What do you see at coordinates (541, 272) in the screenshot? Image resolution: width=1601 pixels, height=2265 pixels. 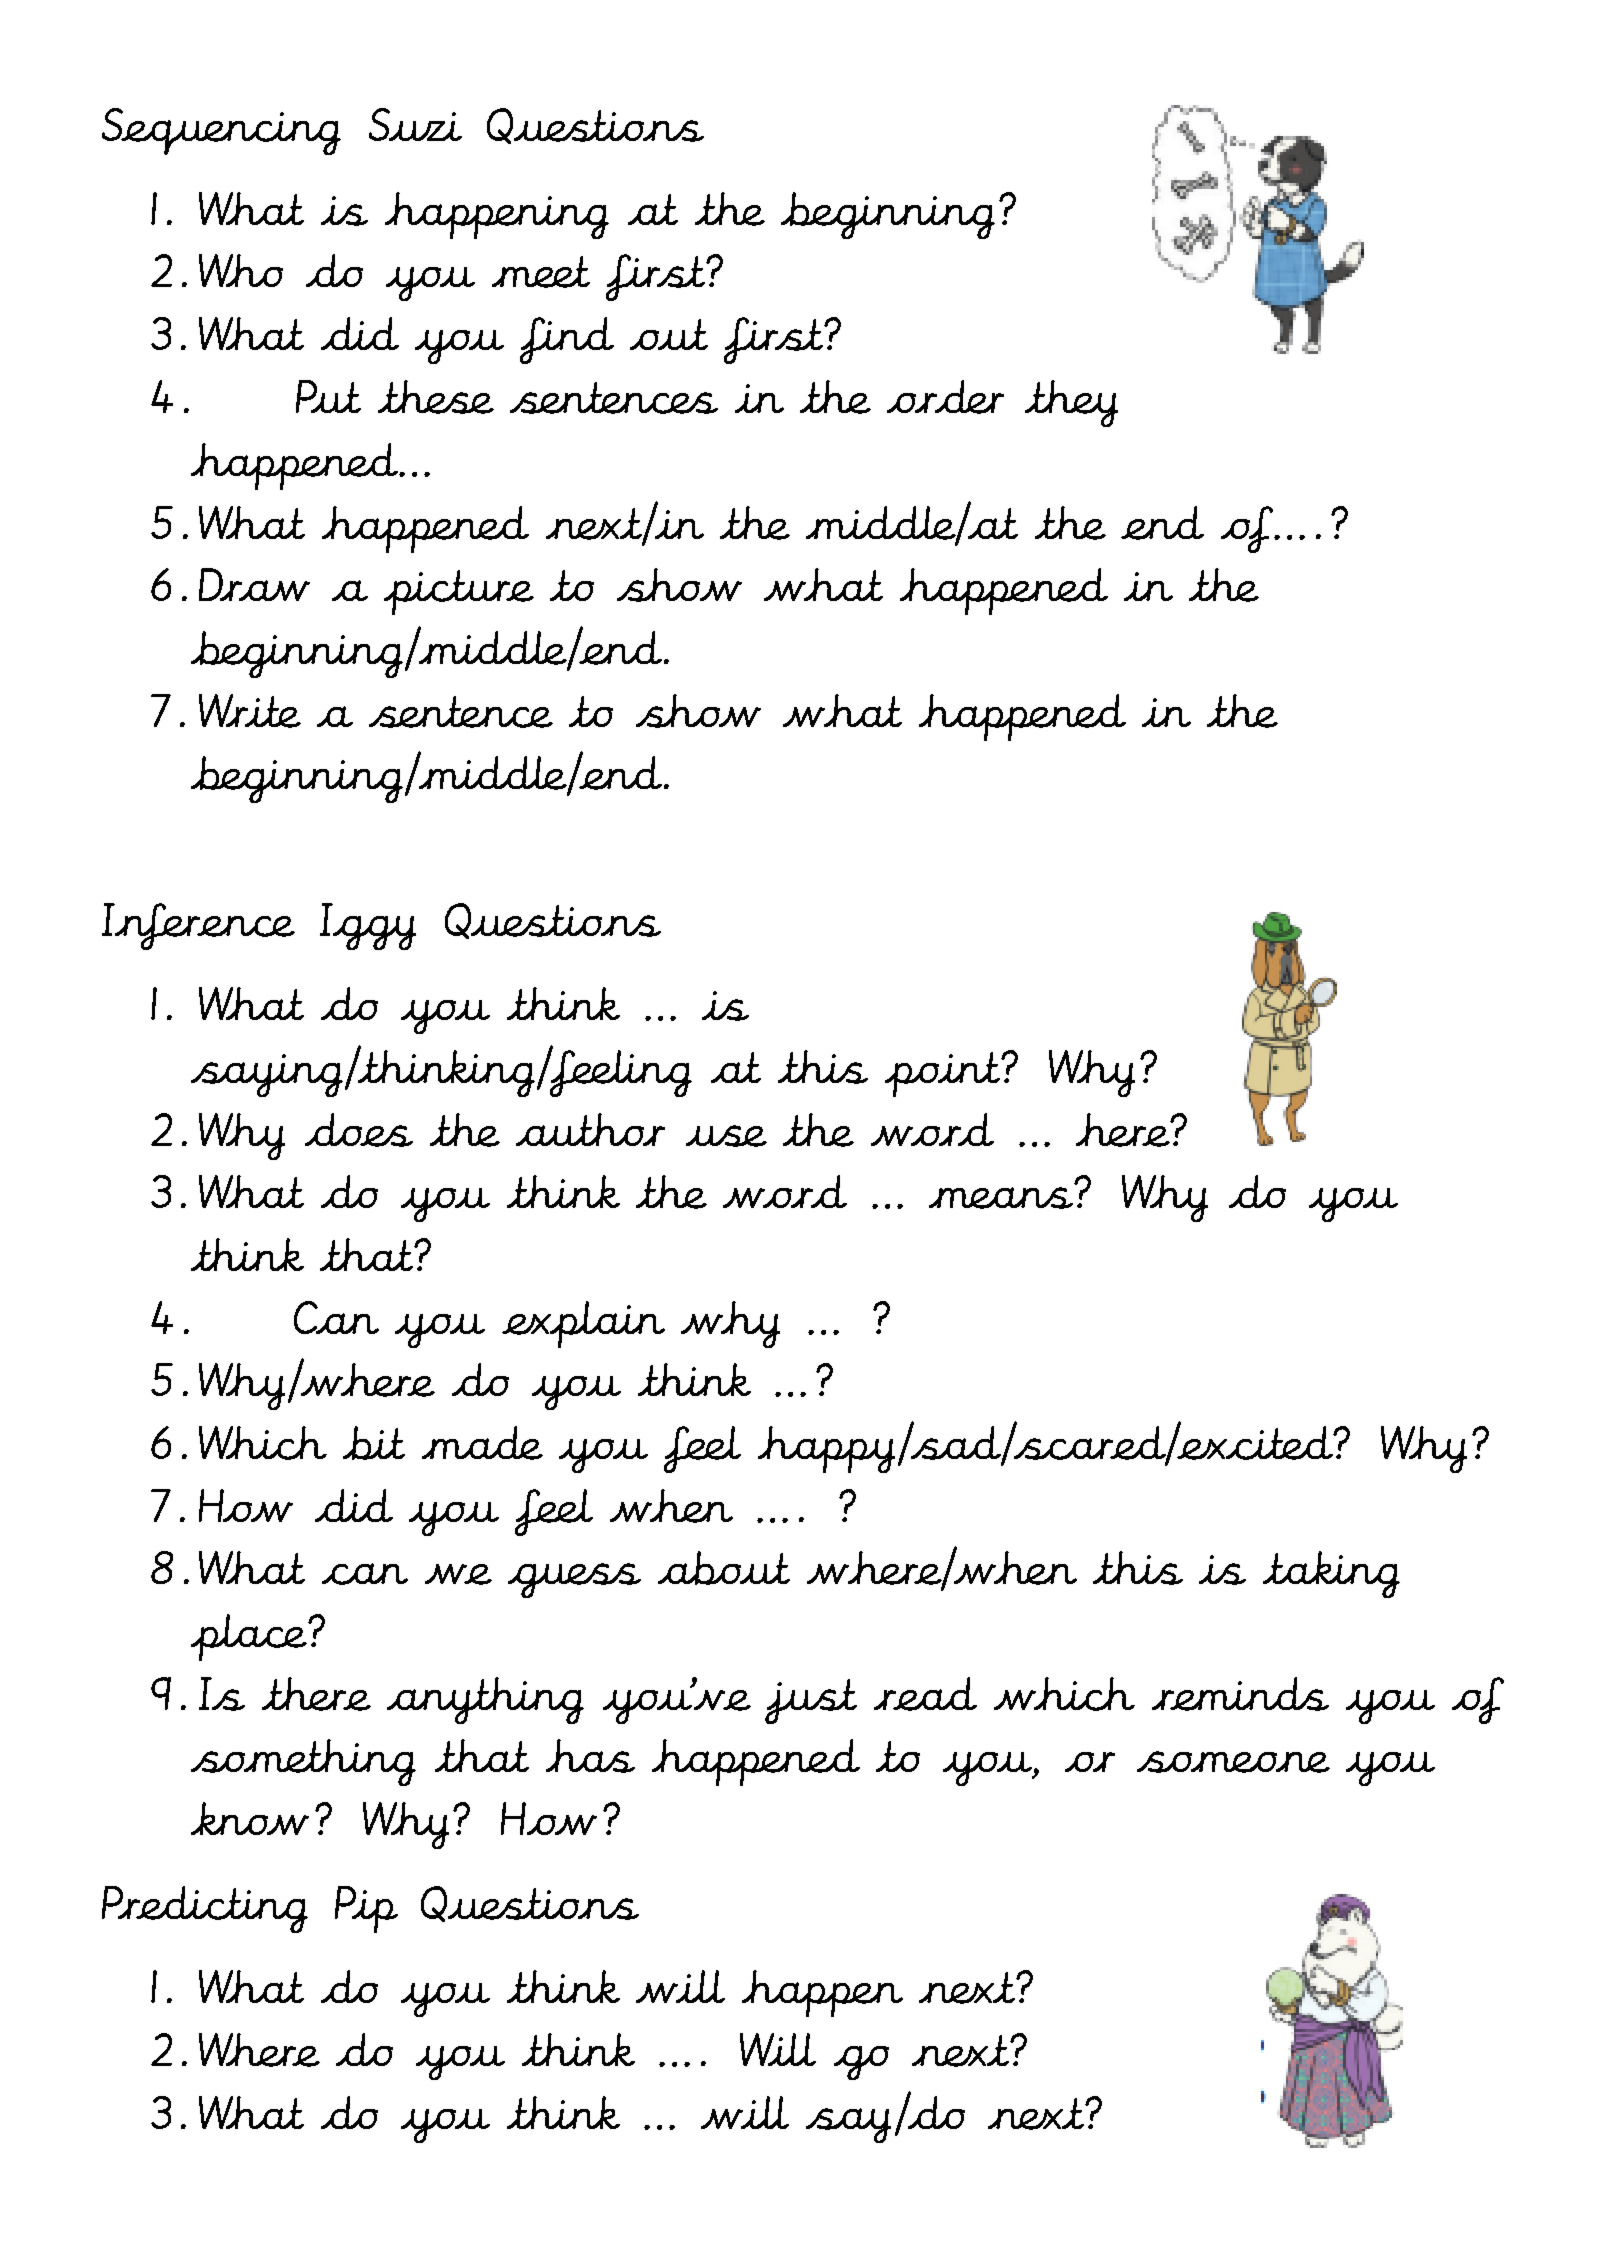 I see `meet` at bounding box center [541, 272].
